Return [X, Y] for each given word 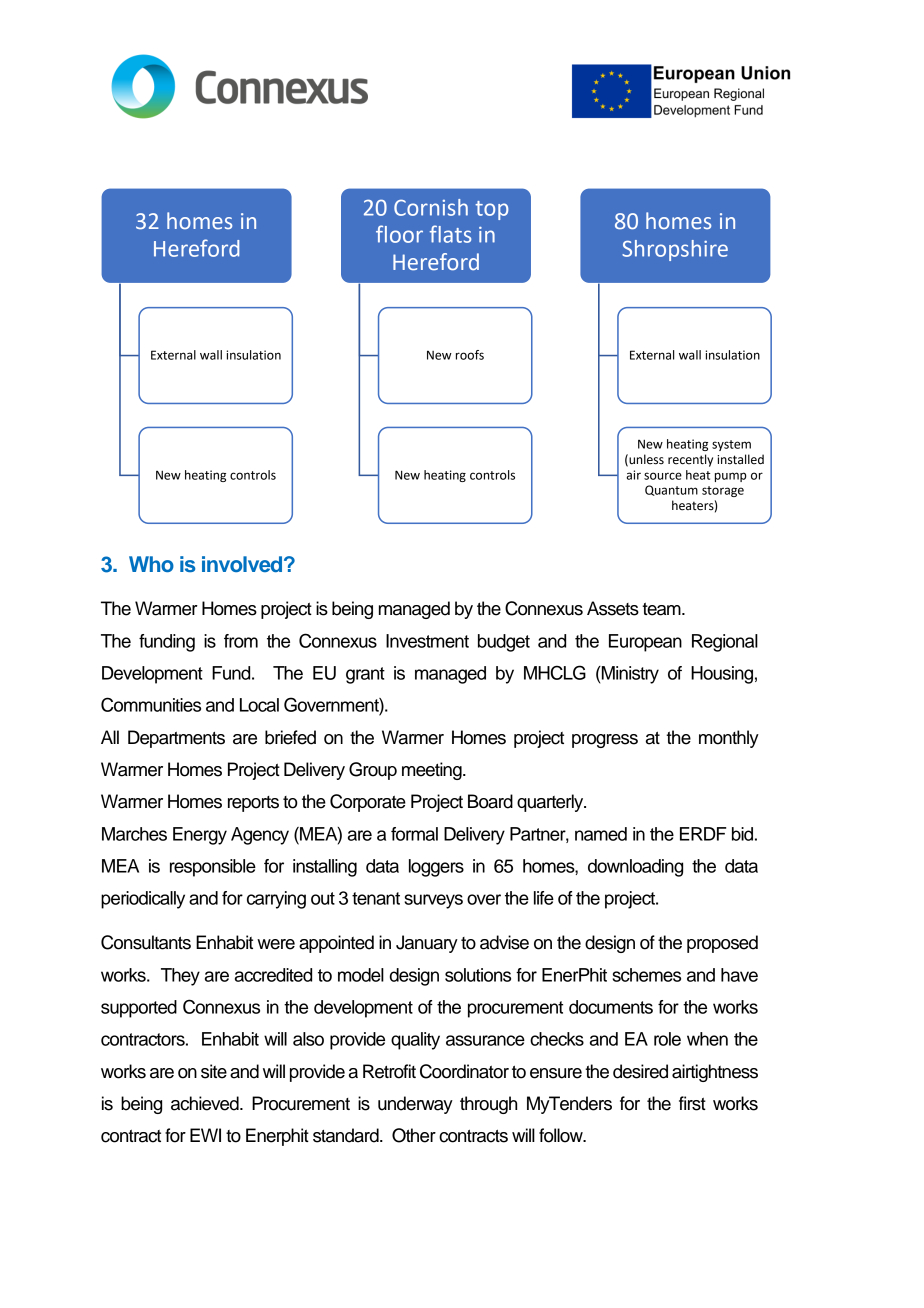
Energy [200, 836]
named [601, 834]
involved [243, 564]
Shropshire [675, 250]
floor [399, 234]
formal [414, 834]
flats [450, 234]
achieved [206, 1103]
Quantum [671, 490]
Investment [427, 641]
